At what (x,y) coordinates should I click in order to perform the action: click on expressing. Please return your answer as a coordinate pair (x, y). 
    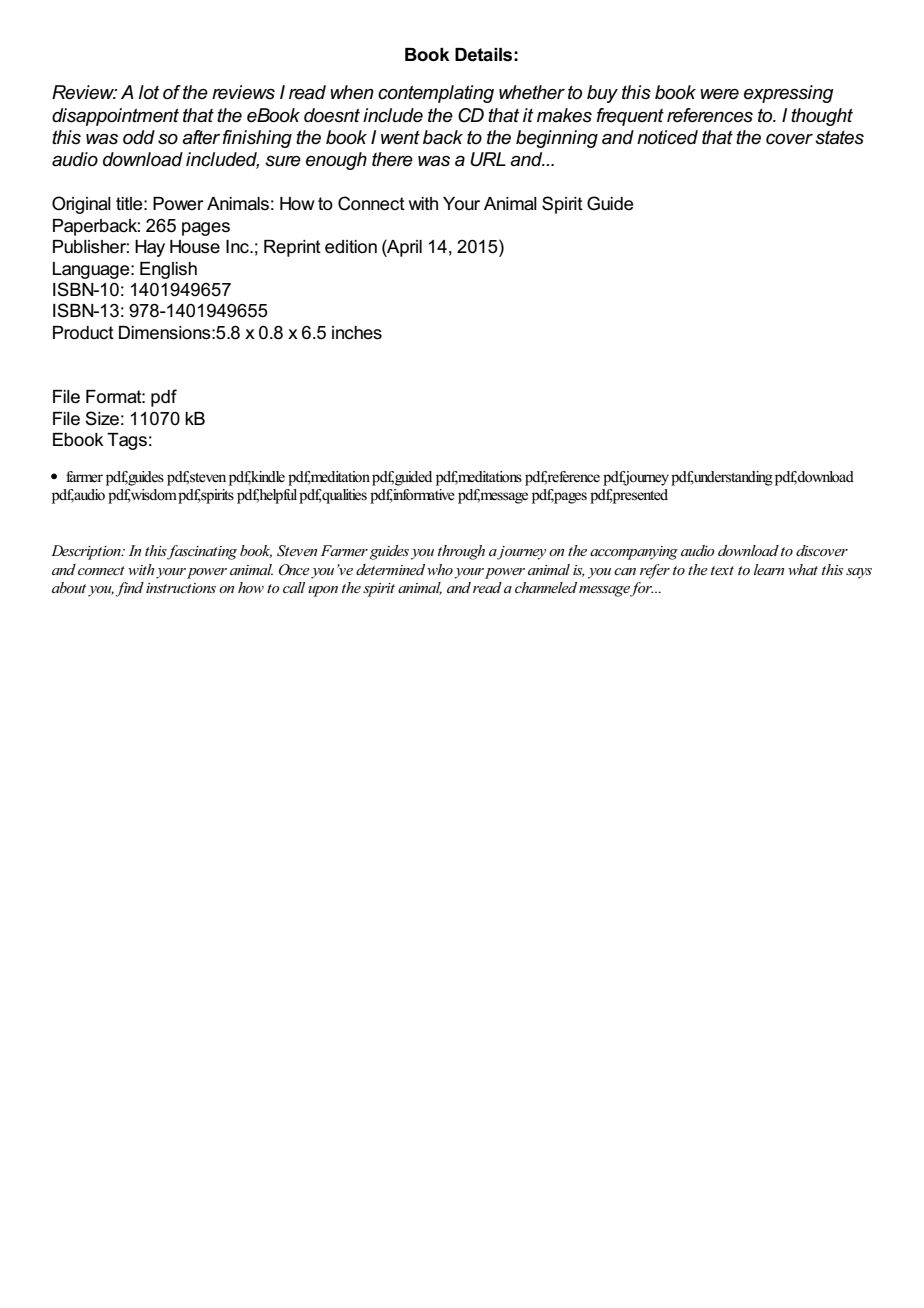
    Looking at the image, I should click on (789, 94).
